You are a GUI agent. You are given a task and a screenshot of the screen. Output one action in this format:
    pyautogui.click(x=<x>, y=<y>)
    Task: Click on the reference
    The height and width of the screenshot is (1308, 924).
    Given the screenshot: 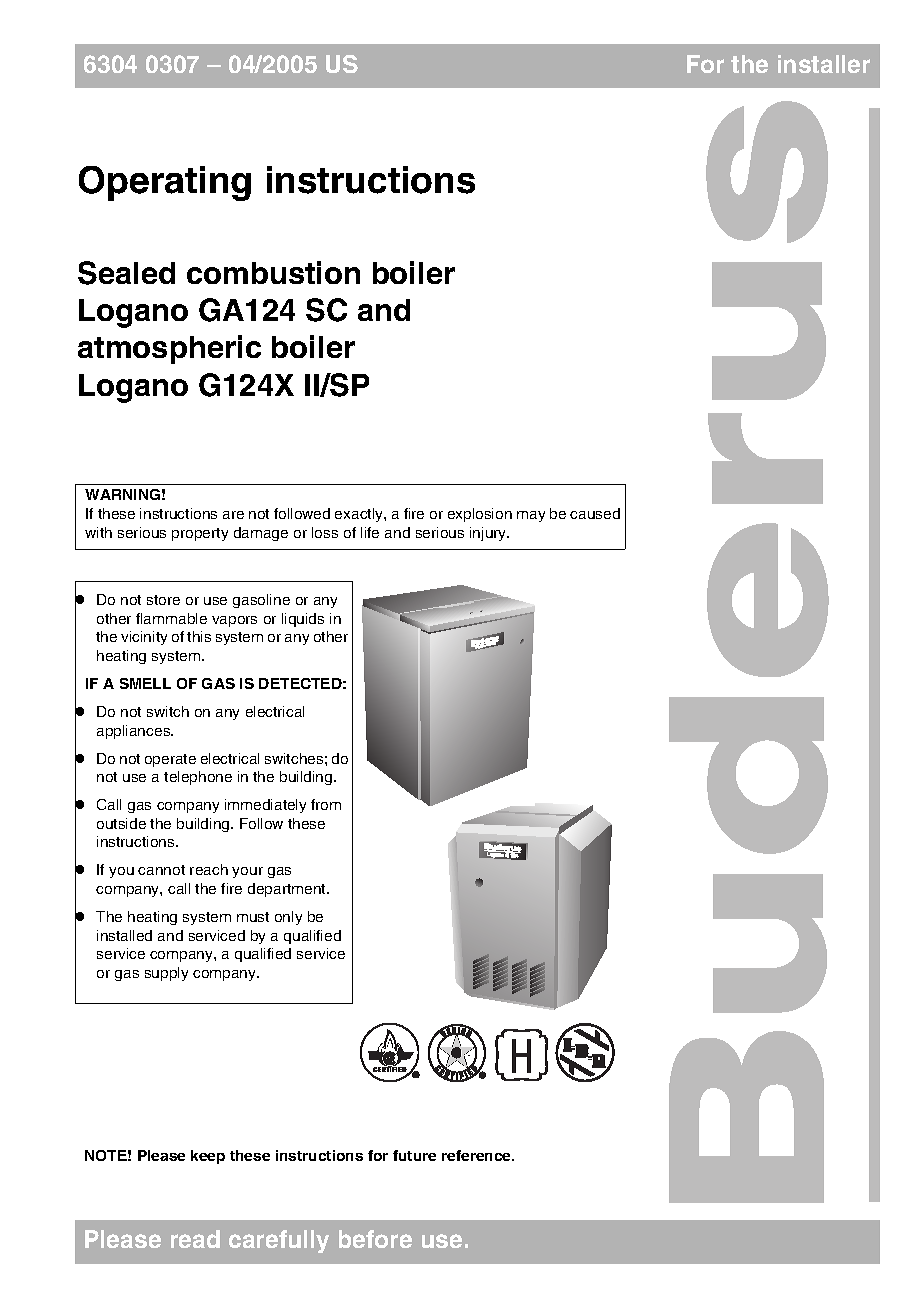 What is the action you would take?
    pyautogui.click(x=478, y=1155)
